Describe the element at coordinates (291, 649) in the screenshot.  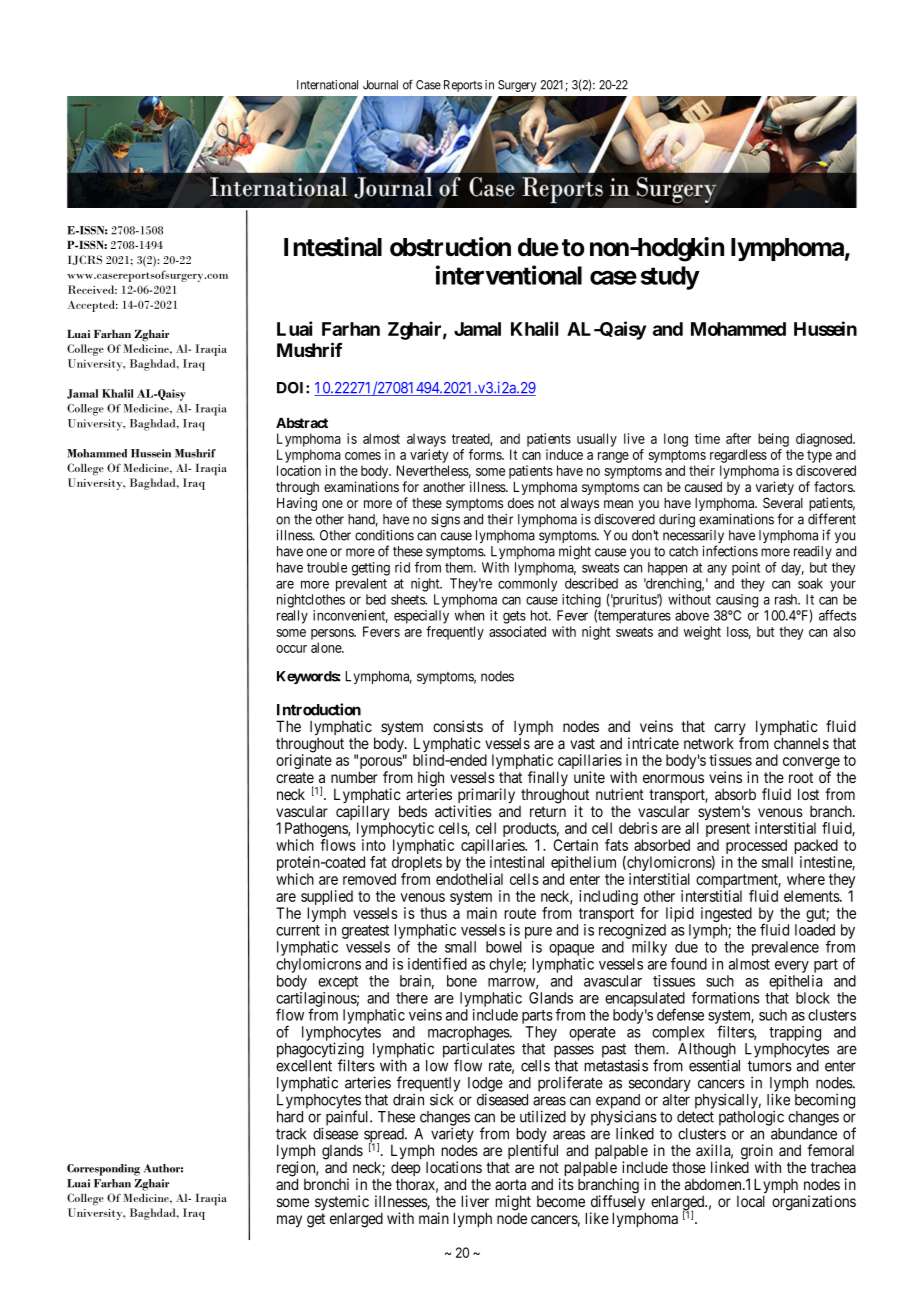
I see `occur` at that location.
